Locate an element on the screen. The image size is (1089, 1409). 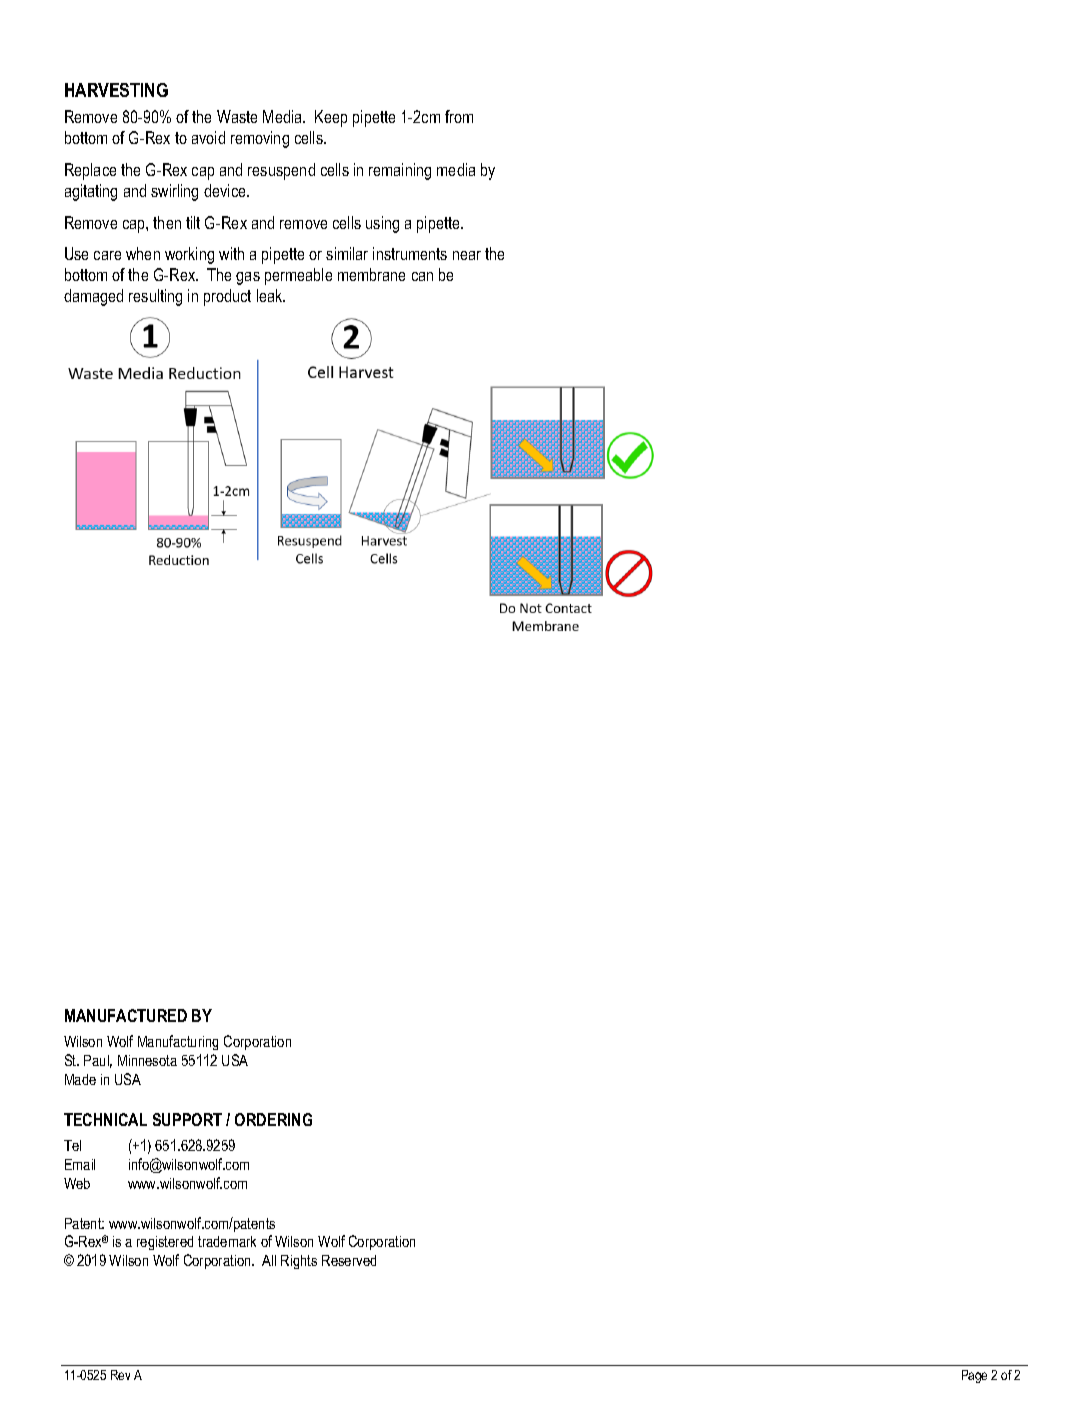
SUPPORT is located at coordinates (187, 1119).
